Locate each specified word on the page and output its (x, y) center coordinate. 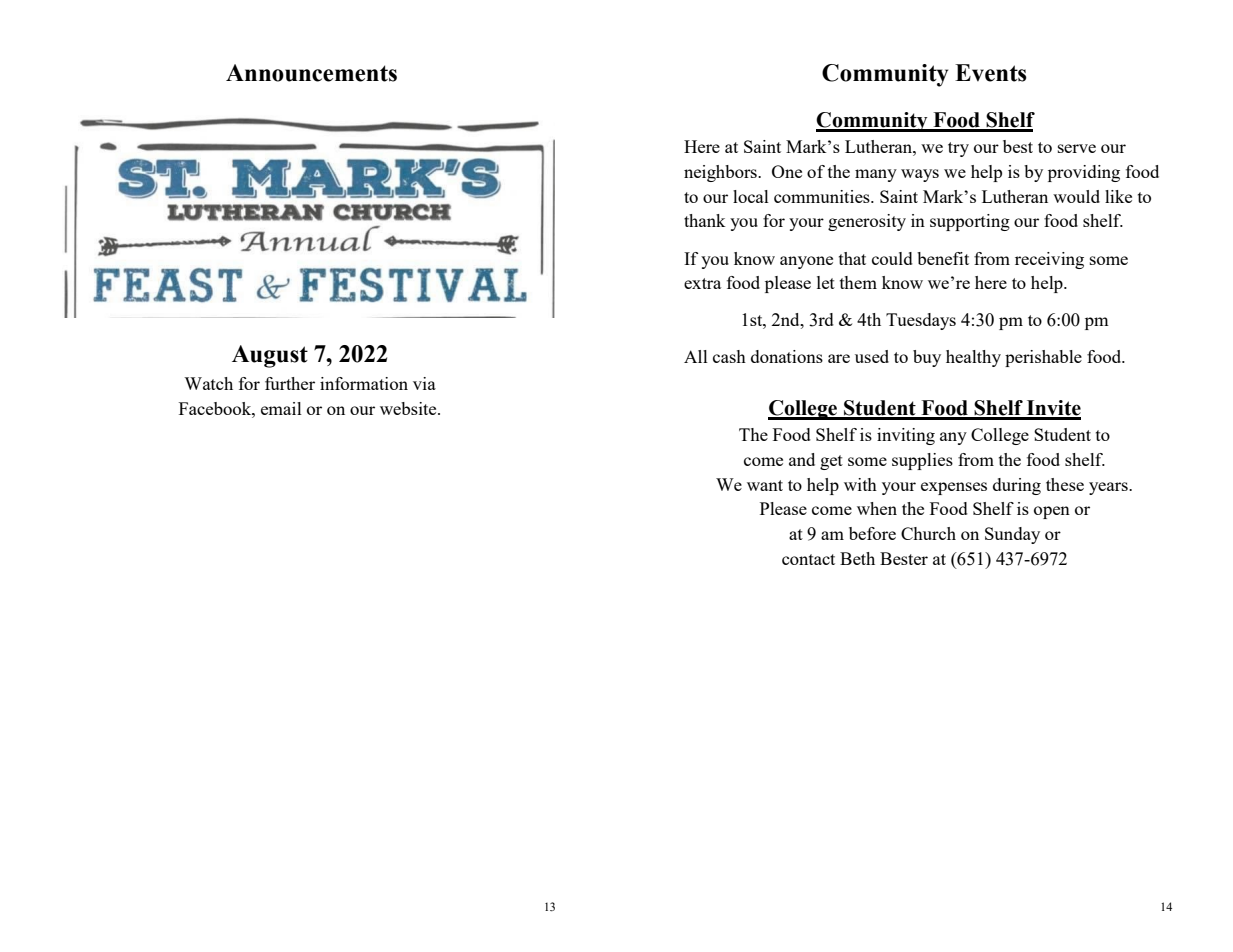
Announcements (311, 73)
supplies (922, 461)
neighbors (721, 173)
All (696, 356)
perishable (1043, 358)
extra (702, 283)
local (751, 196)
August (270, 356)
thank (705, 220)
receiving (1049, 260)
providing (1084, 173)
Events (991, 73)
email (281, 408)
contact (808, 559)
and (802, 459)
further (290, 383)
